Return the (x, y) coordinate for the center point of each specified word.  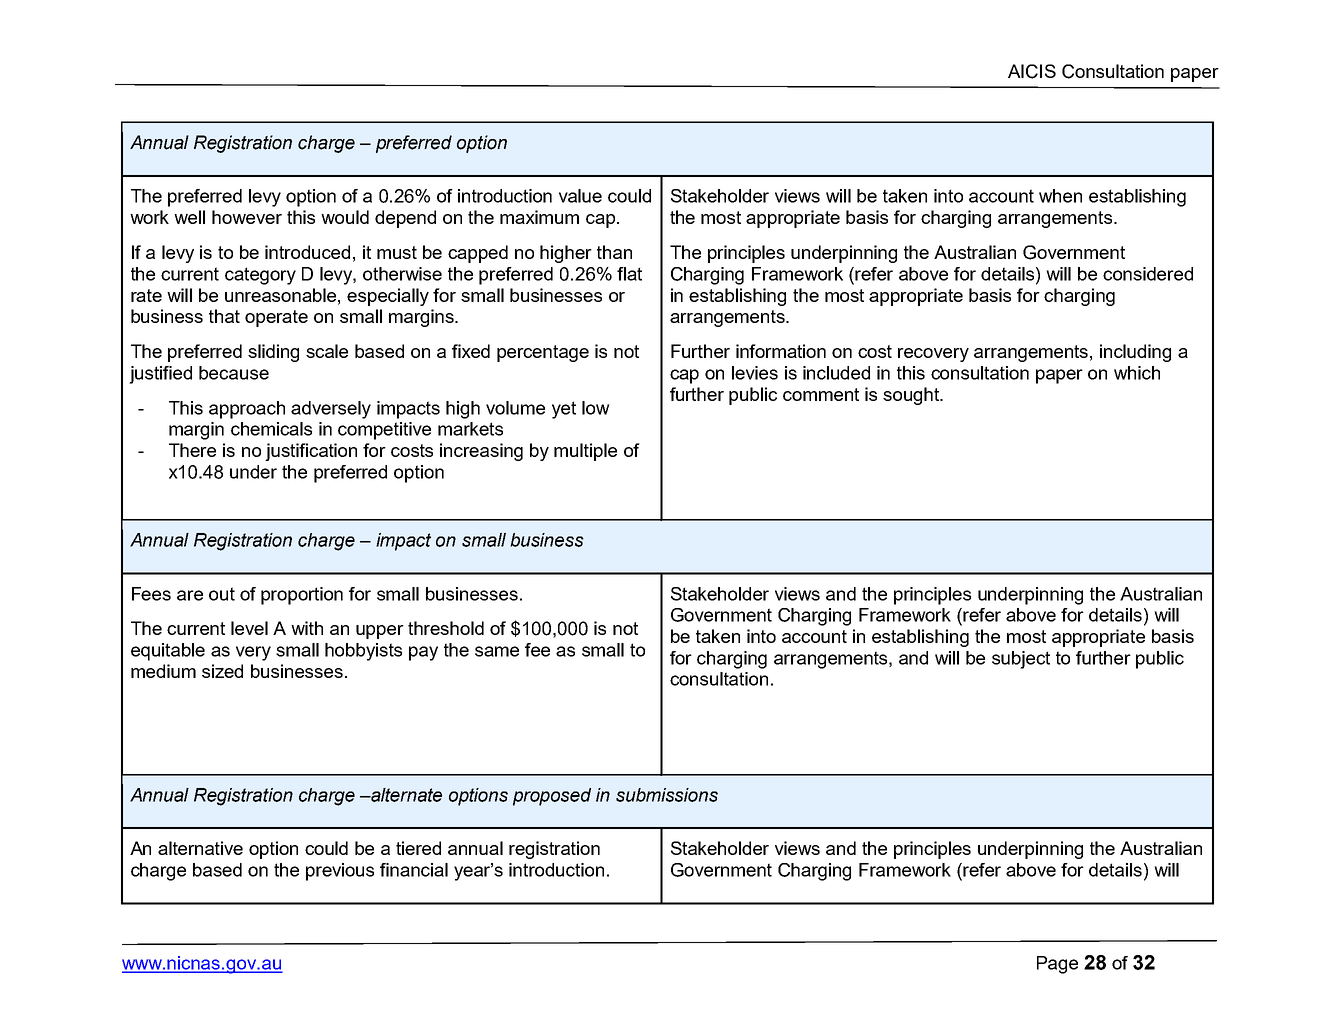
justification (311, 452)
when (1060, 196)
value (580, 196)
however (247, 217)
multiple (585, 452)
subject (1021, 660)
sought (912, 396)
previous (340, 872)
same (497, 651)
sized (222, 671)
